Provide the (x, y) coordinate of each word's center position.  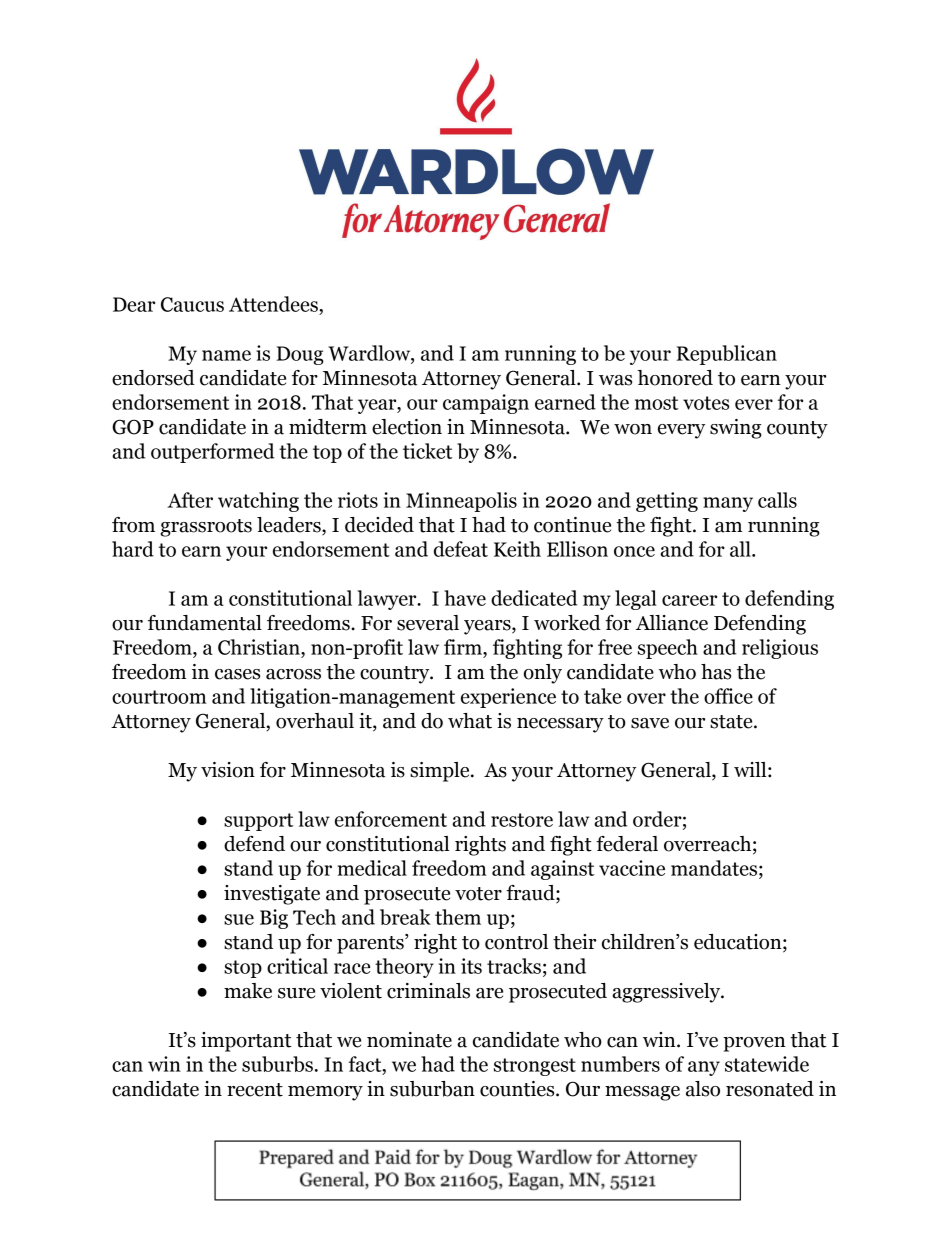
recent (255, 1090)
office (728, 696)
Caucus (192, 304)
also (703, 1089)
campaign (486, 404)
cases (237, 674)
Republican (727, 355)
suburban (432, 1089)
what (470, 721)
